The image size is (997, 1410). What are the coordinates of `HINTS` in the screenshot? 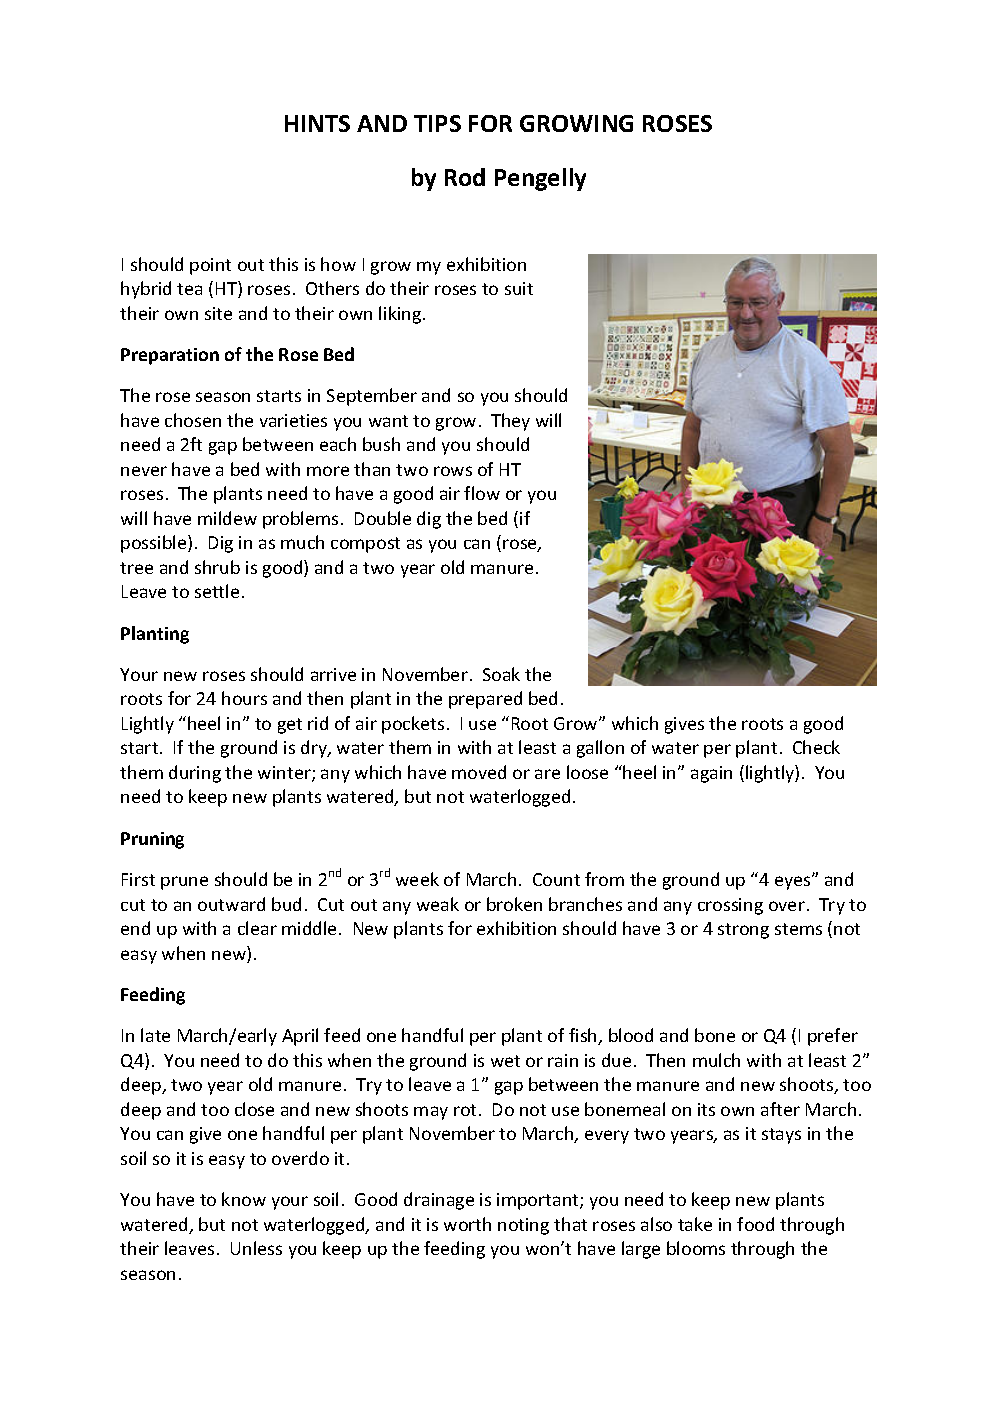 It's located at (317, 123).
